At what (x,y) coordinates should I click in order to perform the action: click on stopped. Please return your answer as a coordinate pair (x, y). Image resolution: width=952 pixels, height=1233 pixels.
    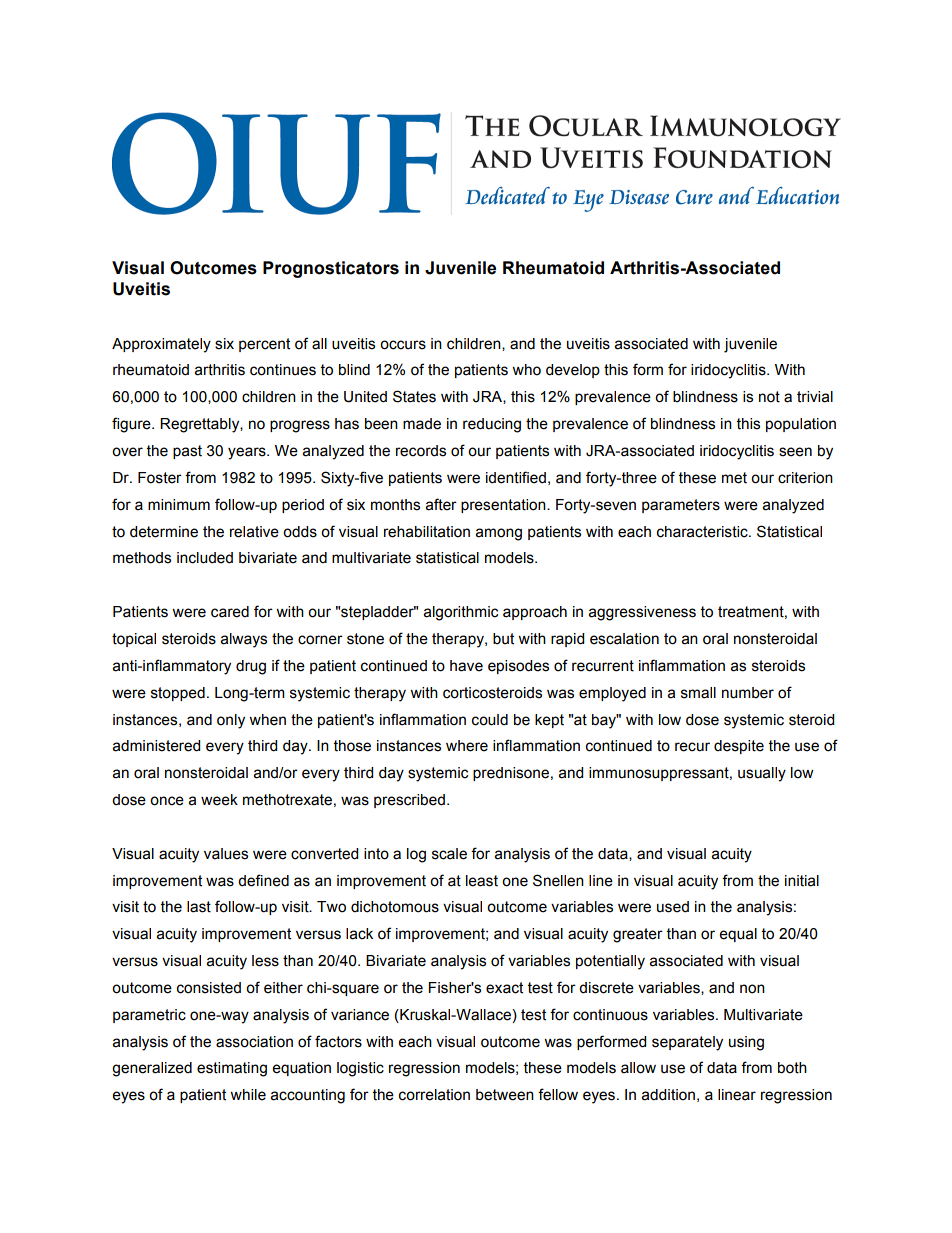
    Looking at the image, I should click on (178, 694).
